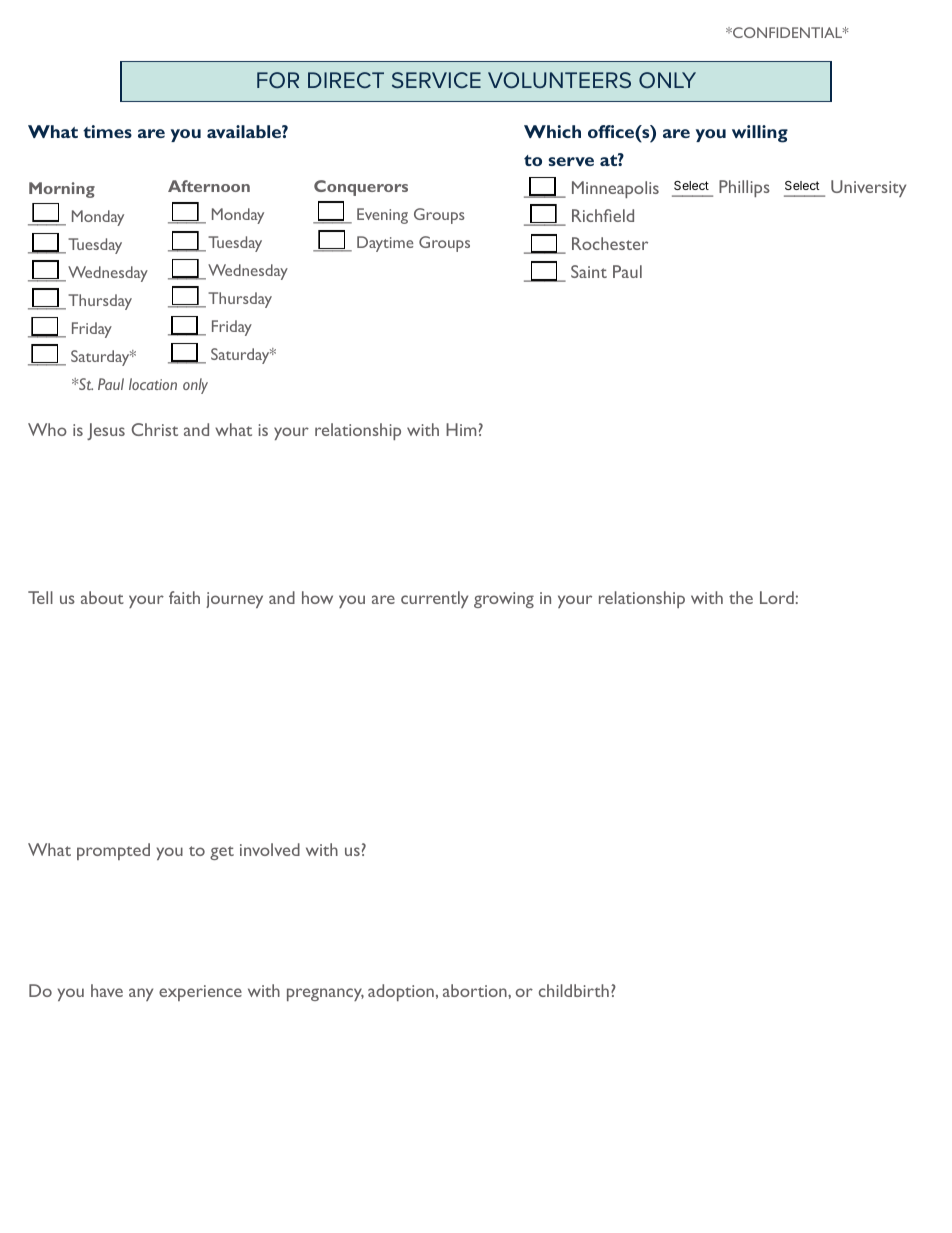  What do you see at coordinates (141, 994) in the page?
I see `any` at bounding box center [141, 994].
